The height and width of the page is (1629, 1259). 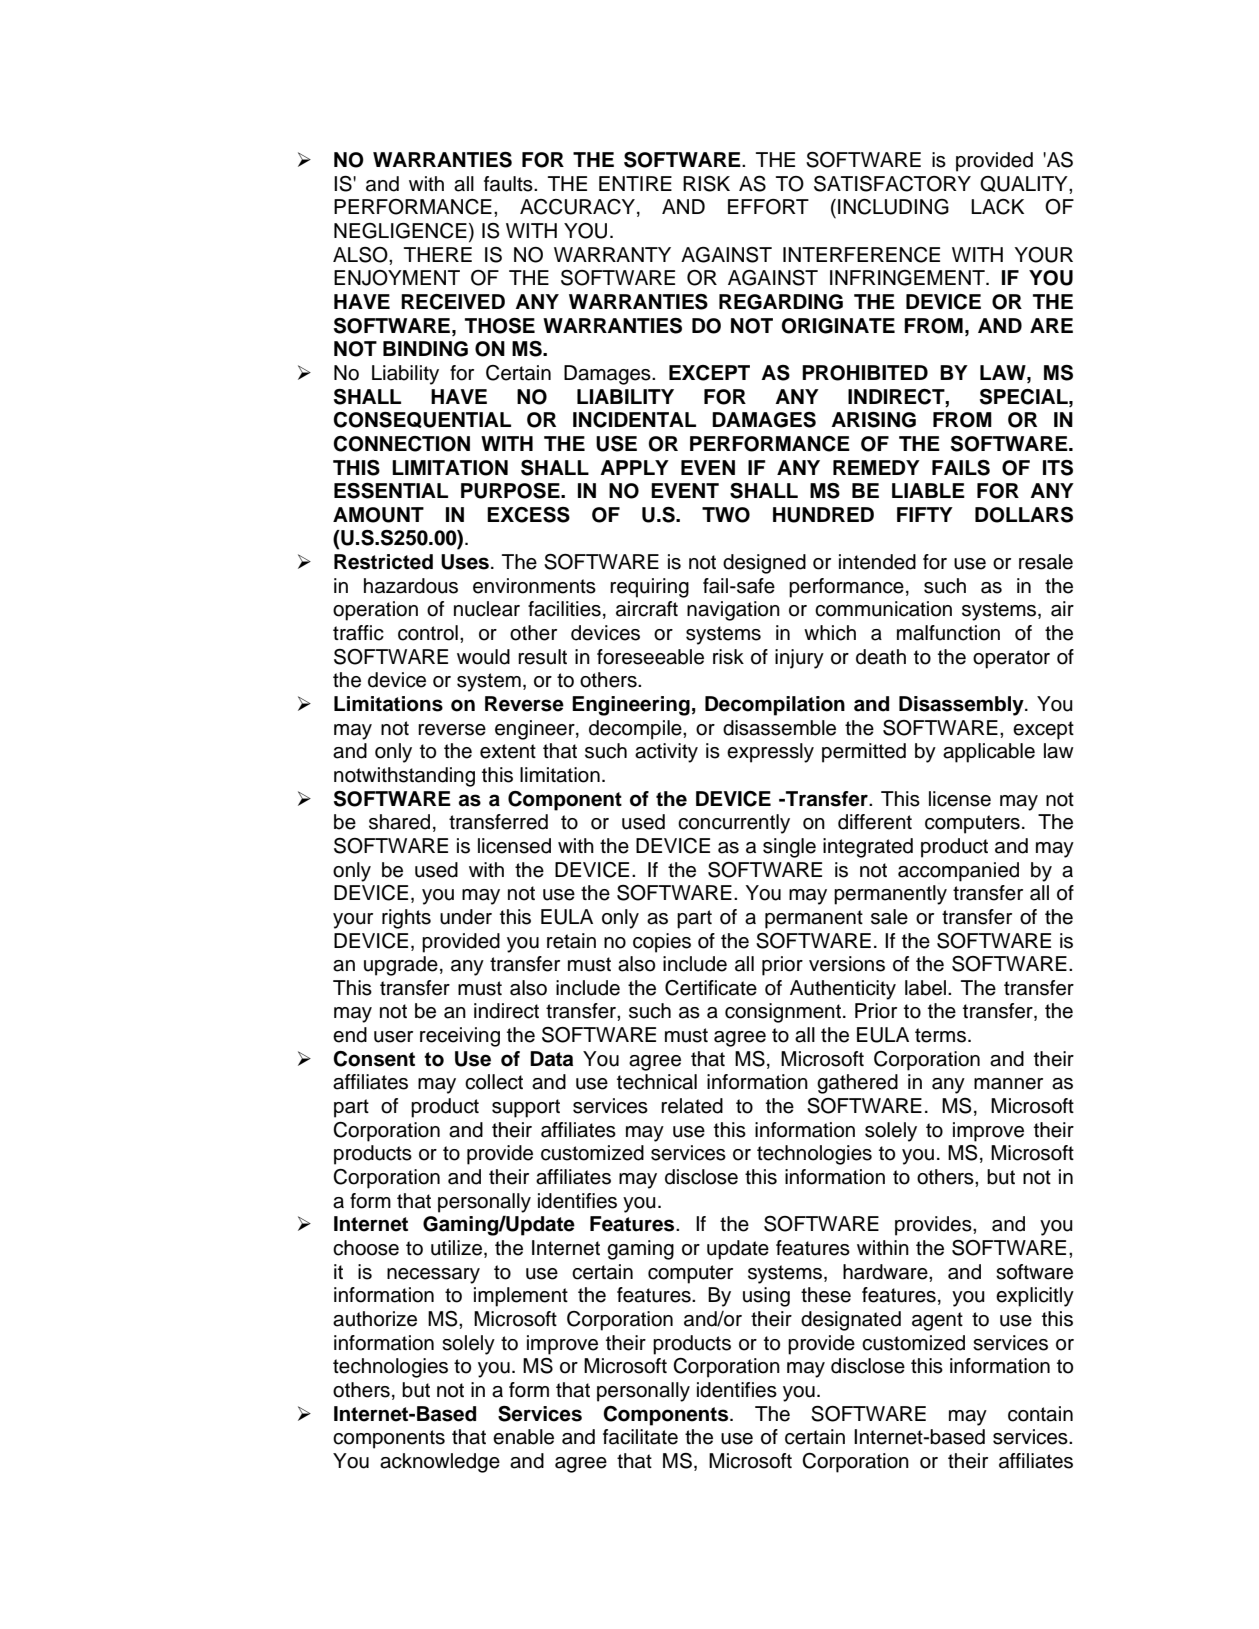 What do you see at coordinates (400, 231) in the page?
I see `NEGLIGENCE` at bounding box center [400, 231].
